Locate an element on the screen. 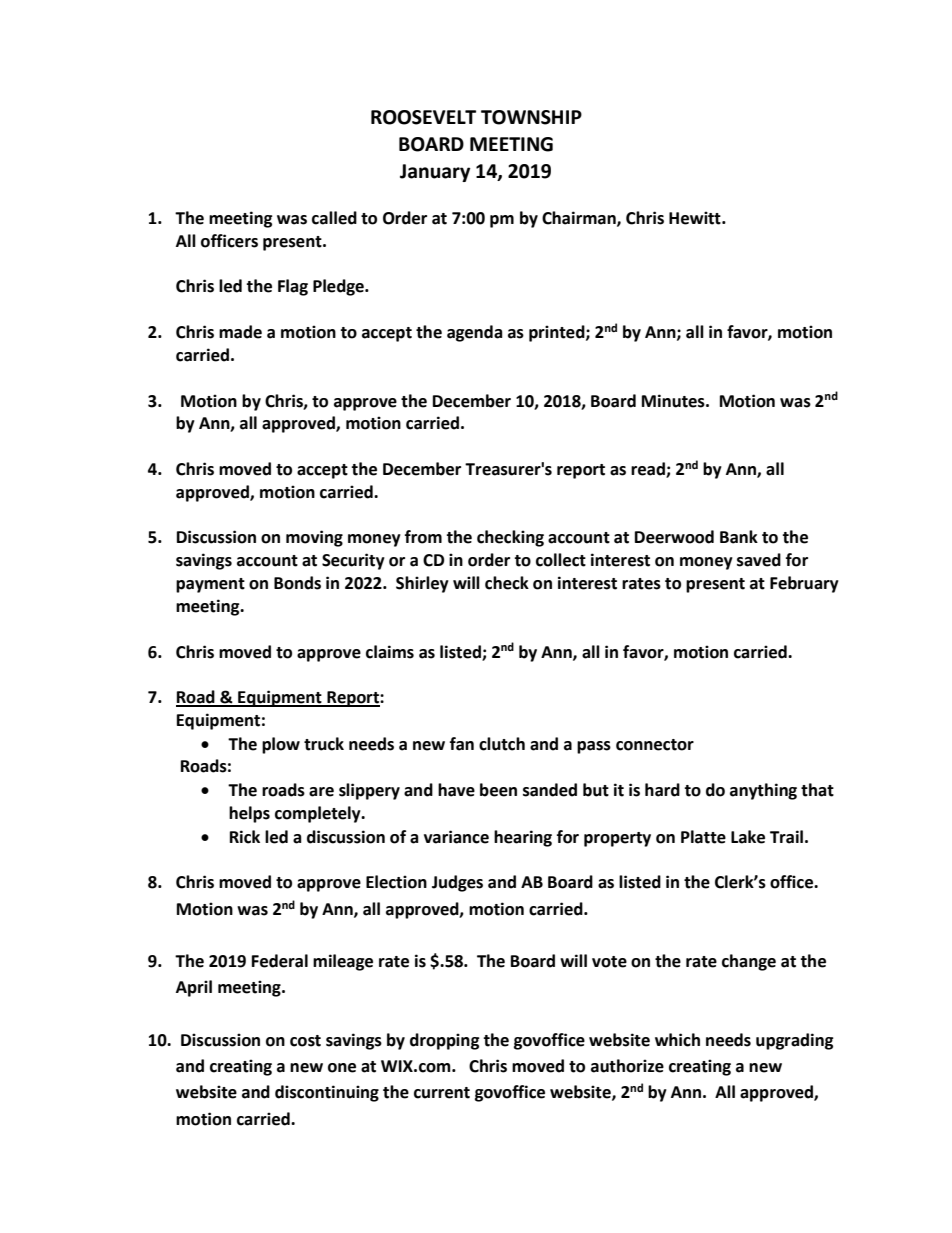 This screenshot has width=952, height=1233. Judges is located at coordinates (457, 883).
